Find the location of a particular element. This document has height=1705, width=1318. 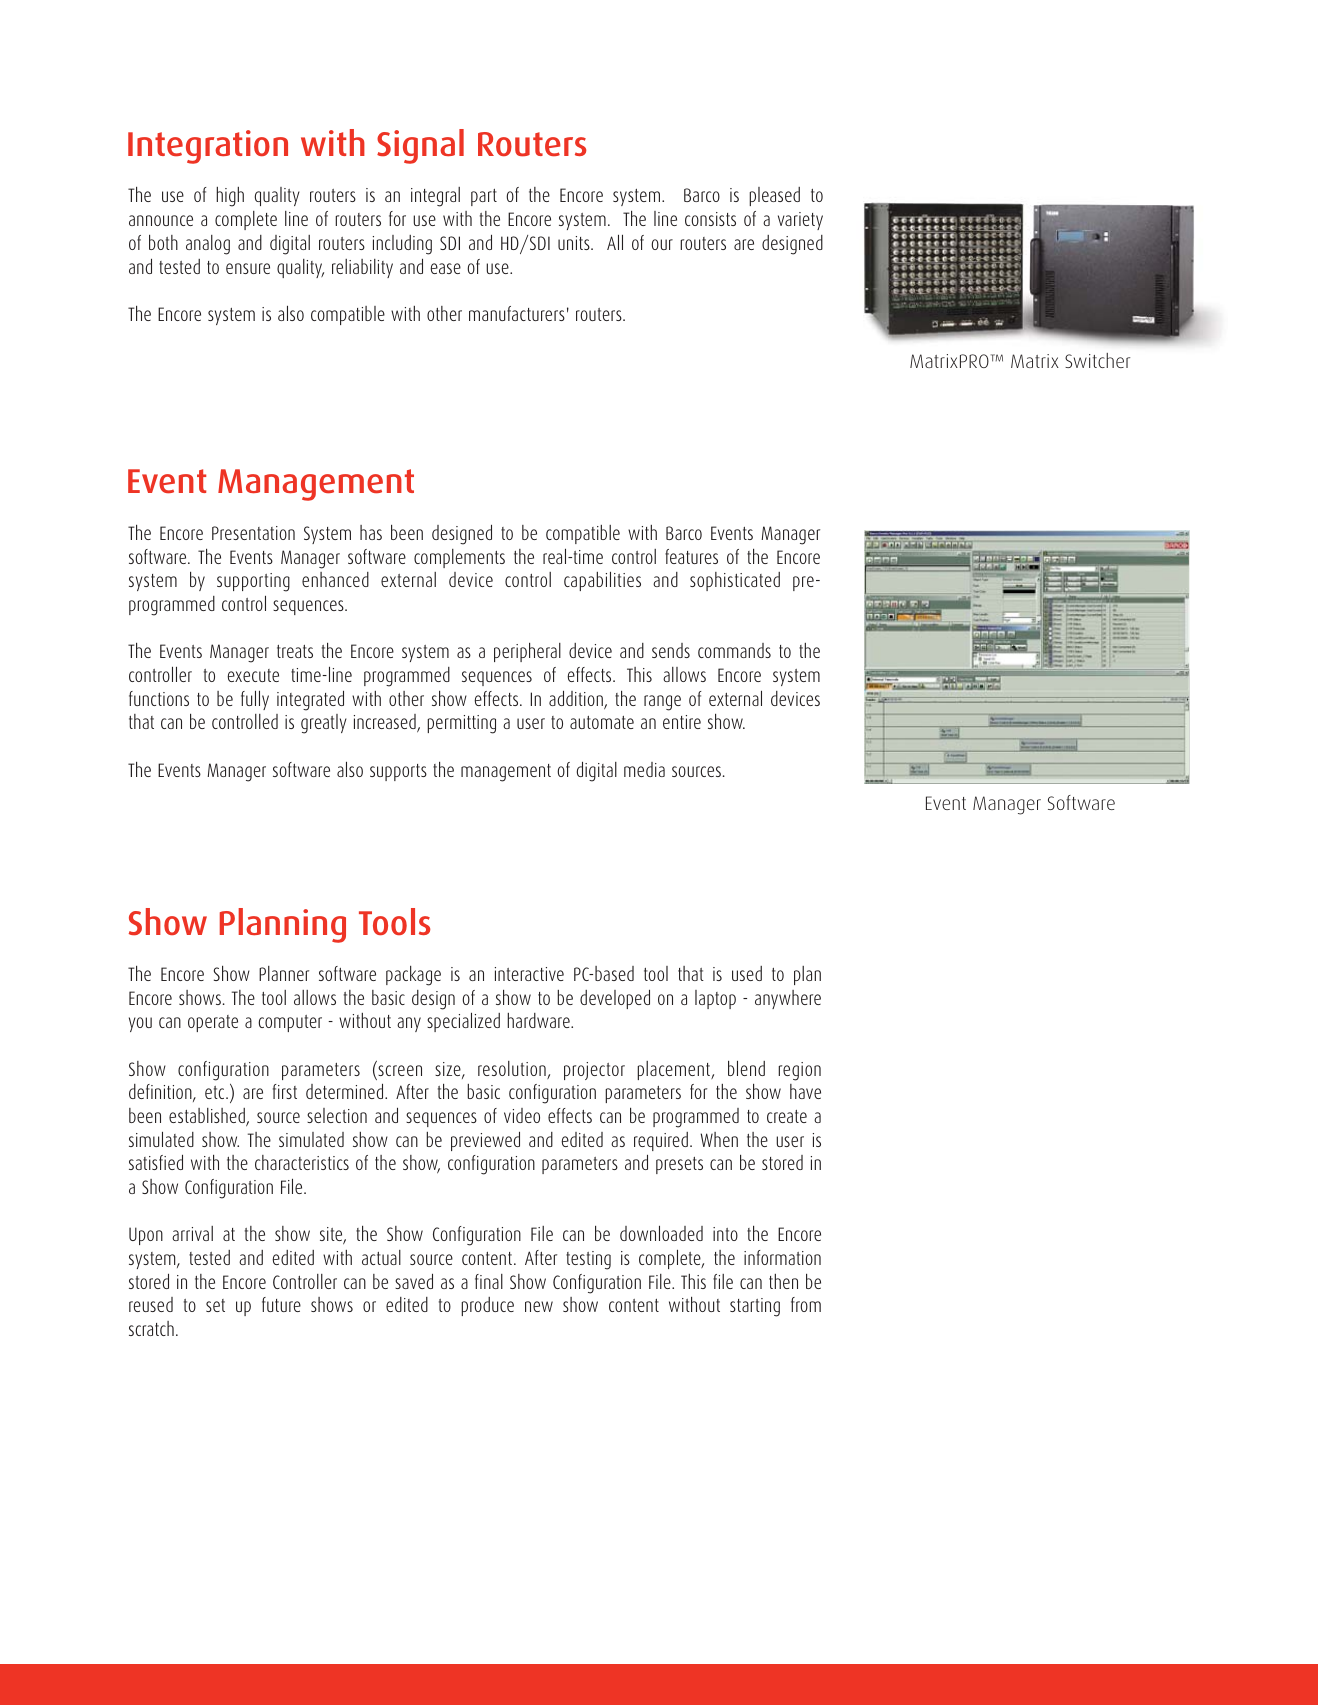

testing is located at coordinates (588, 1260).
